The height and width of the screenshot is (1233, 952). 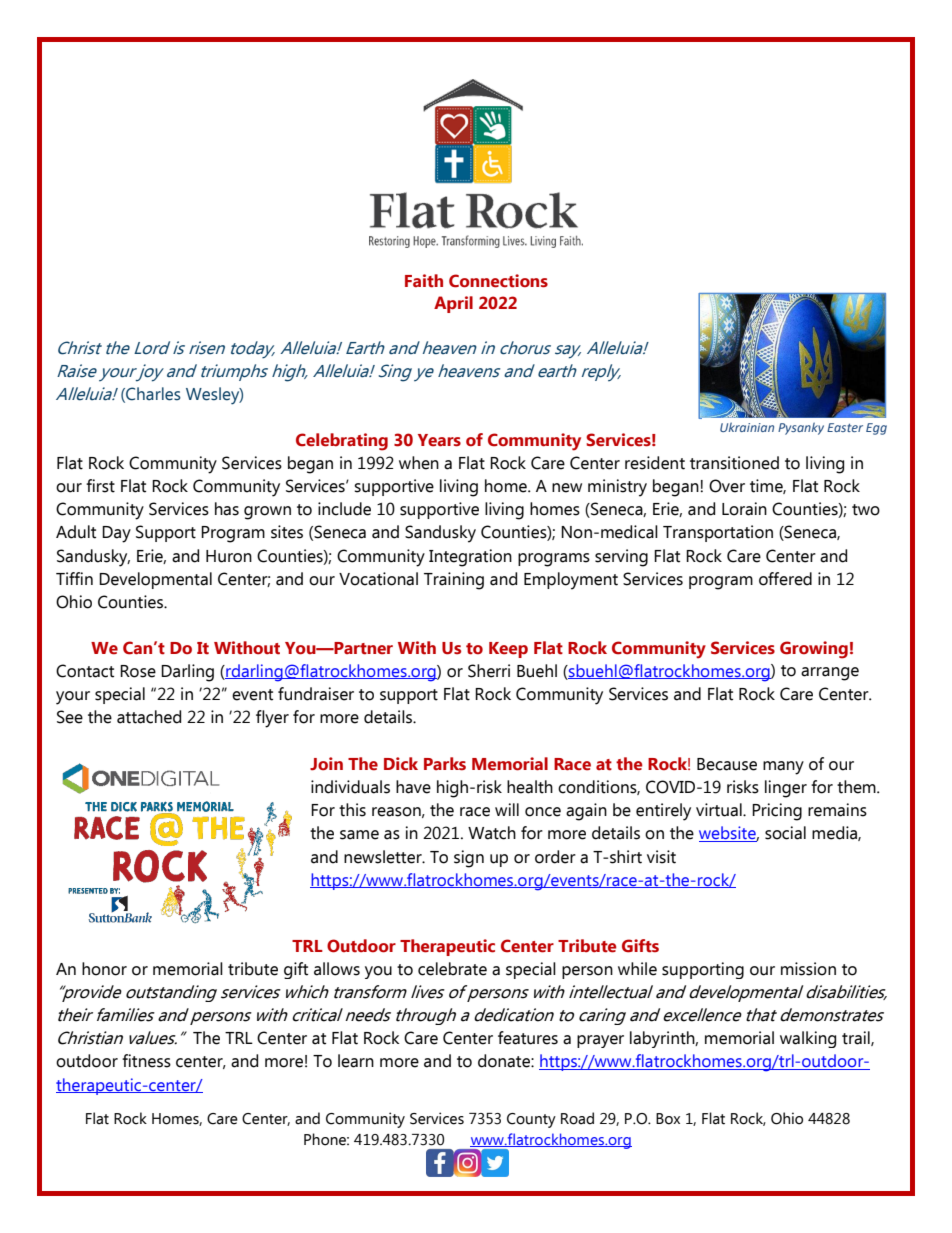 I want to click on Watch, so click(x=492, y=833).
